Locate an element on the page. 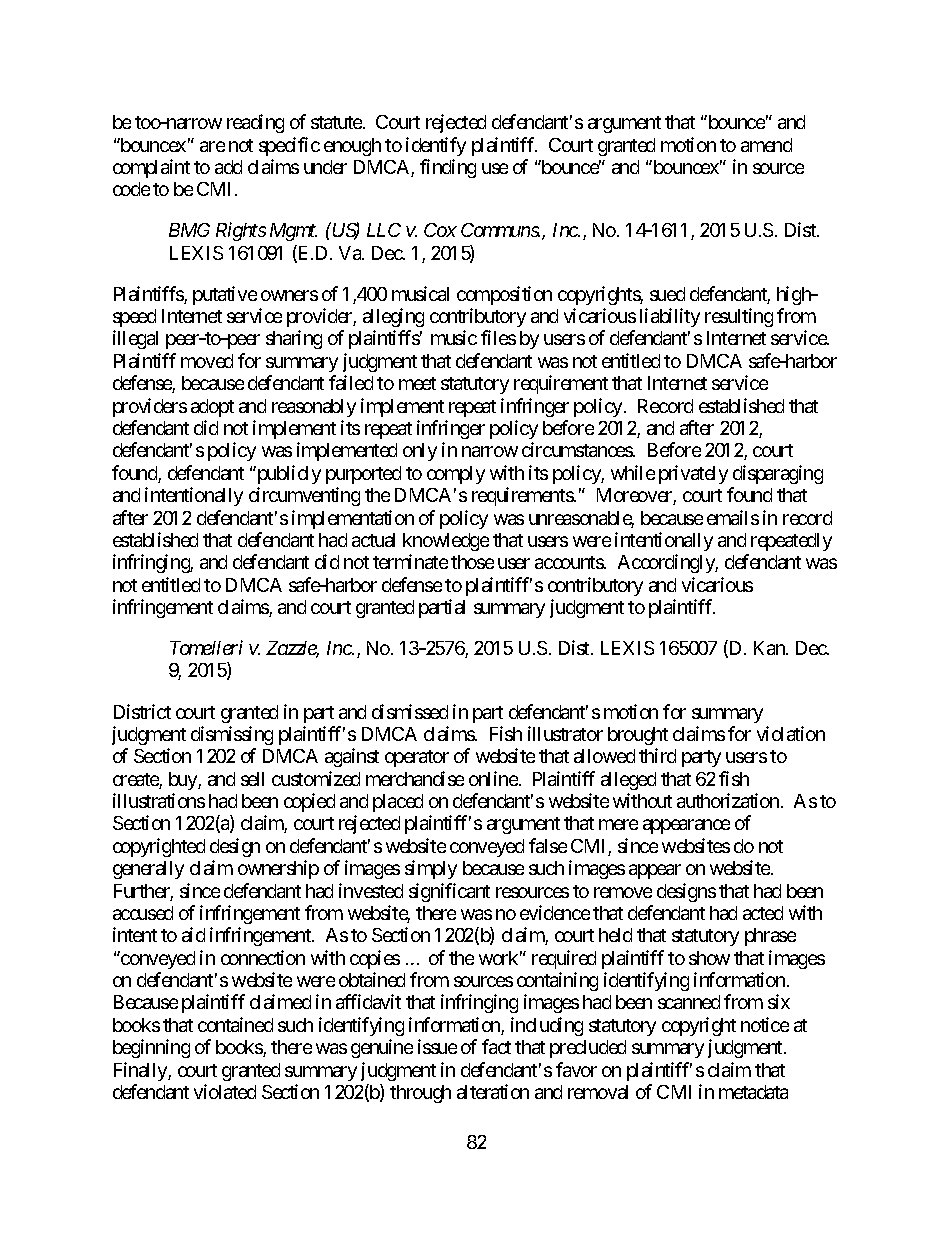 Image resolution: width=952 pixels, height=1233 pixels. violated is located at coordinates (225, 1091).
